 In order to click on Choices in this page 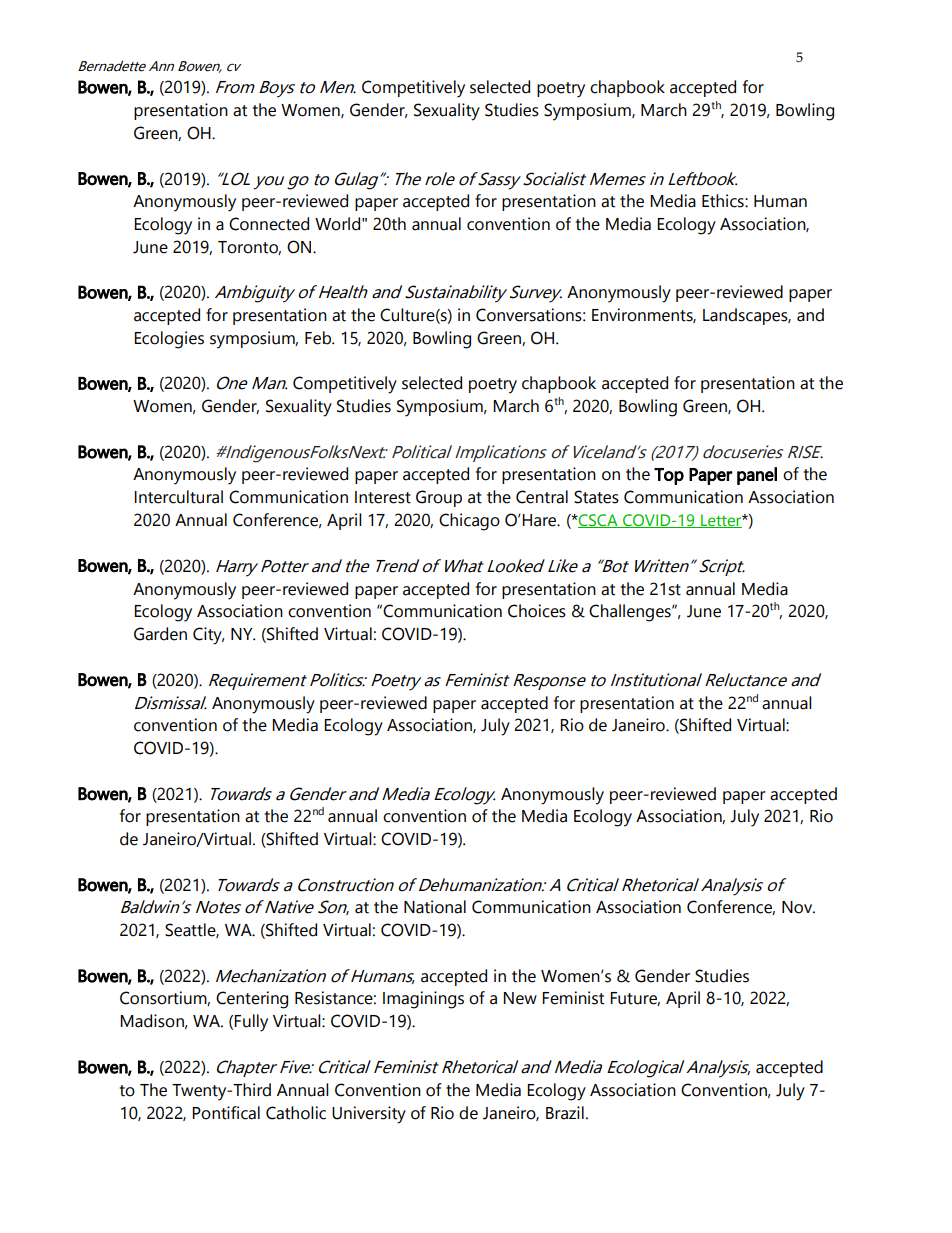, I will do `click(537, 611)`.
